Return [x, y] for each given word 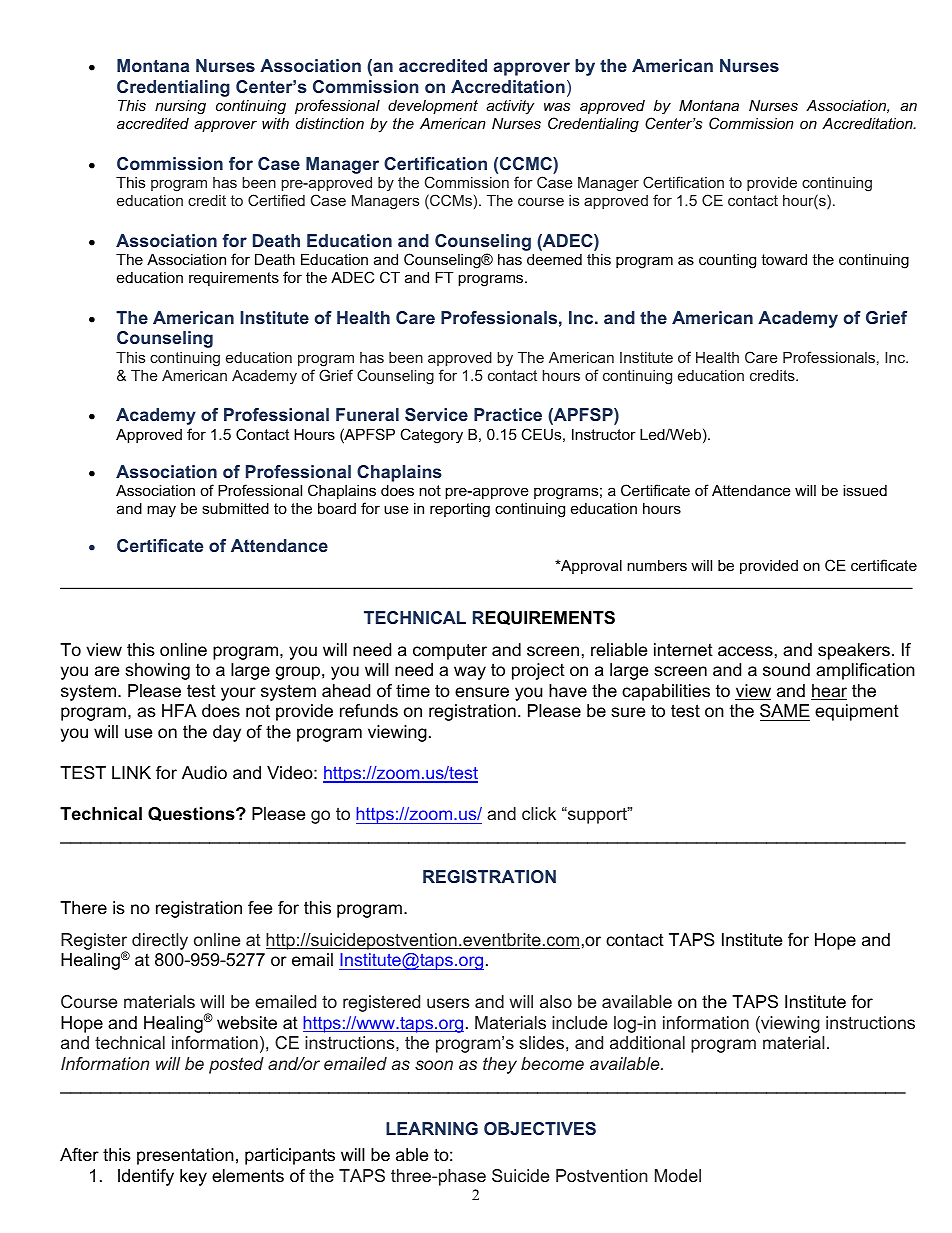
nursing [180, 107]
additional [647, 1042]
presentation [185, 1156]
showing [157, 671]
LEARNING [432, 1128]
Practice [508, 414]
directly [160, 941]
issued [865, 490]
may [161, 511]
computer [450, 651]
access [745, 651]
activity [510, 107]
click [539, 813]
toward [784, 259]
